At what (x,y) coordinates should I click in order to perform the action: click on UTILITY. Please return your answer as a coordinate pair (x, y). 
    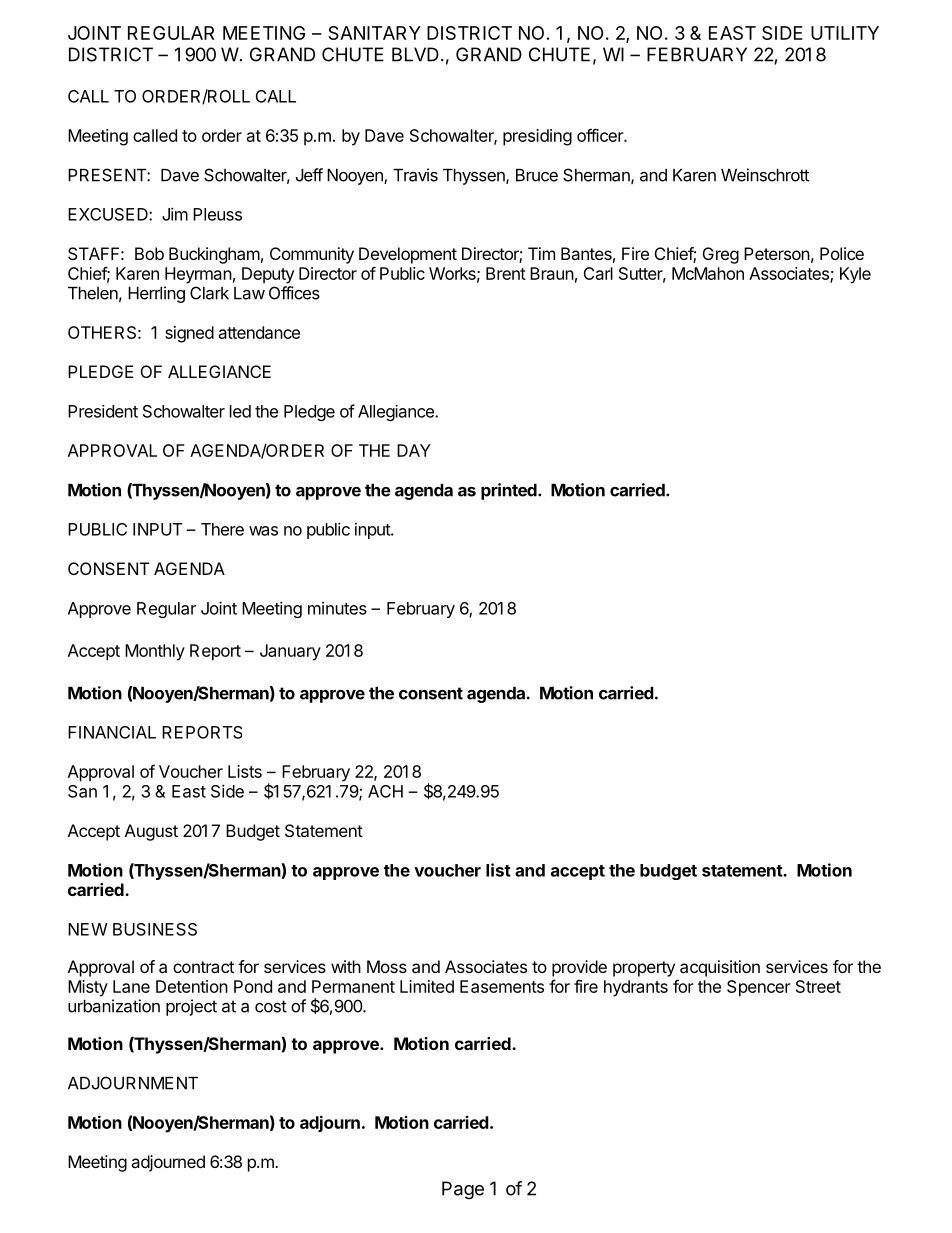
    Looking at the image, I should click on (845, 33).
